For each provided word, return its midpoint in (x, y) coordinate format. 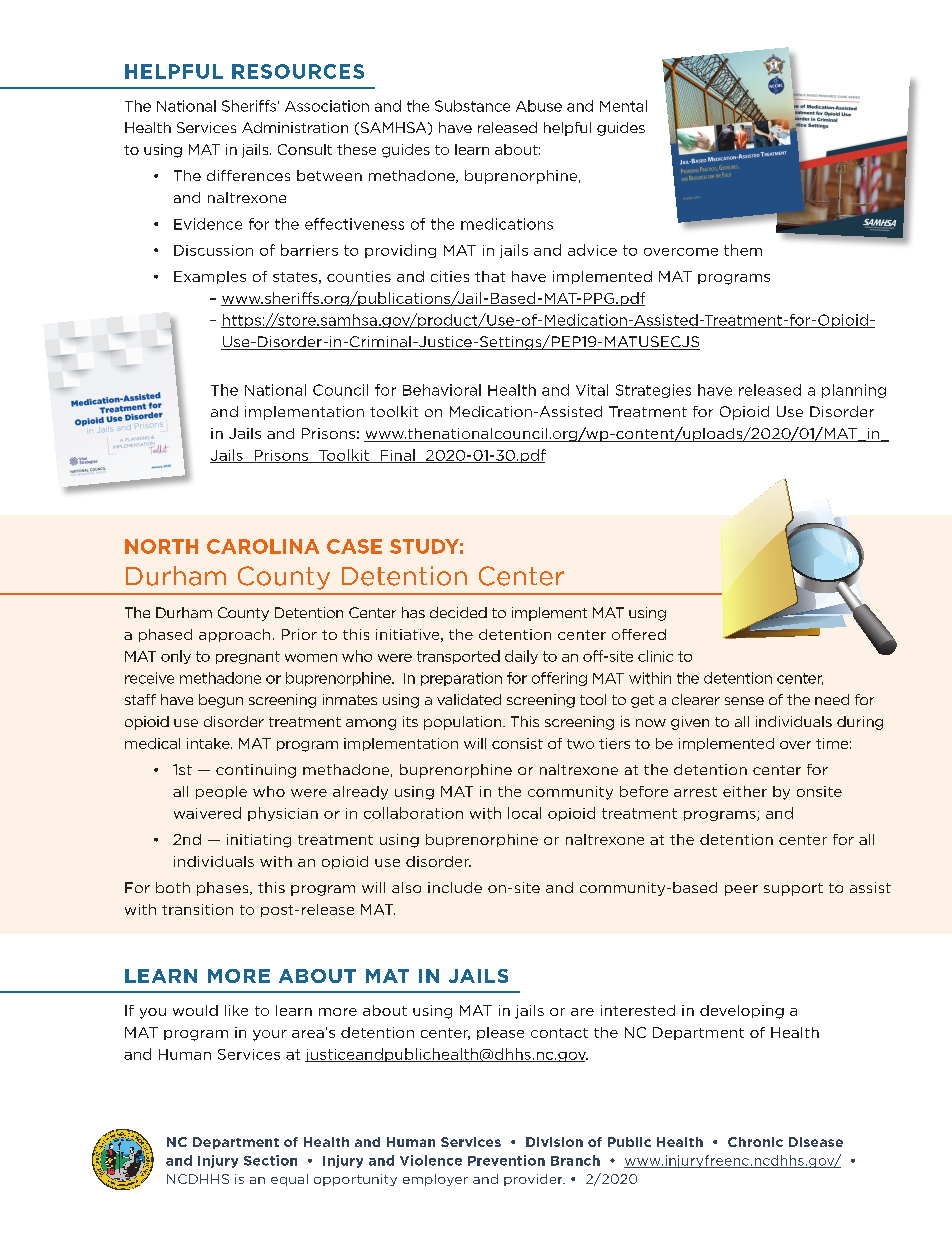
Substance (472, 106)
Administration (295, 127)
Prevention (506, 1160)
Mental (623, 106)
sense (744, 701)
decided (458, 612)
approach (234, 635)
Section (270, 1160)
